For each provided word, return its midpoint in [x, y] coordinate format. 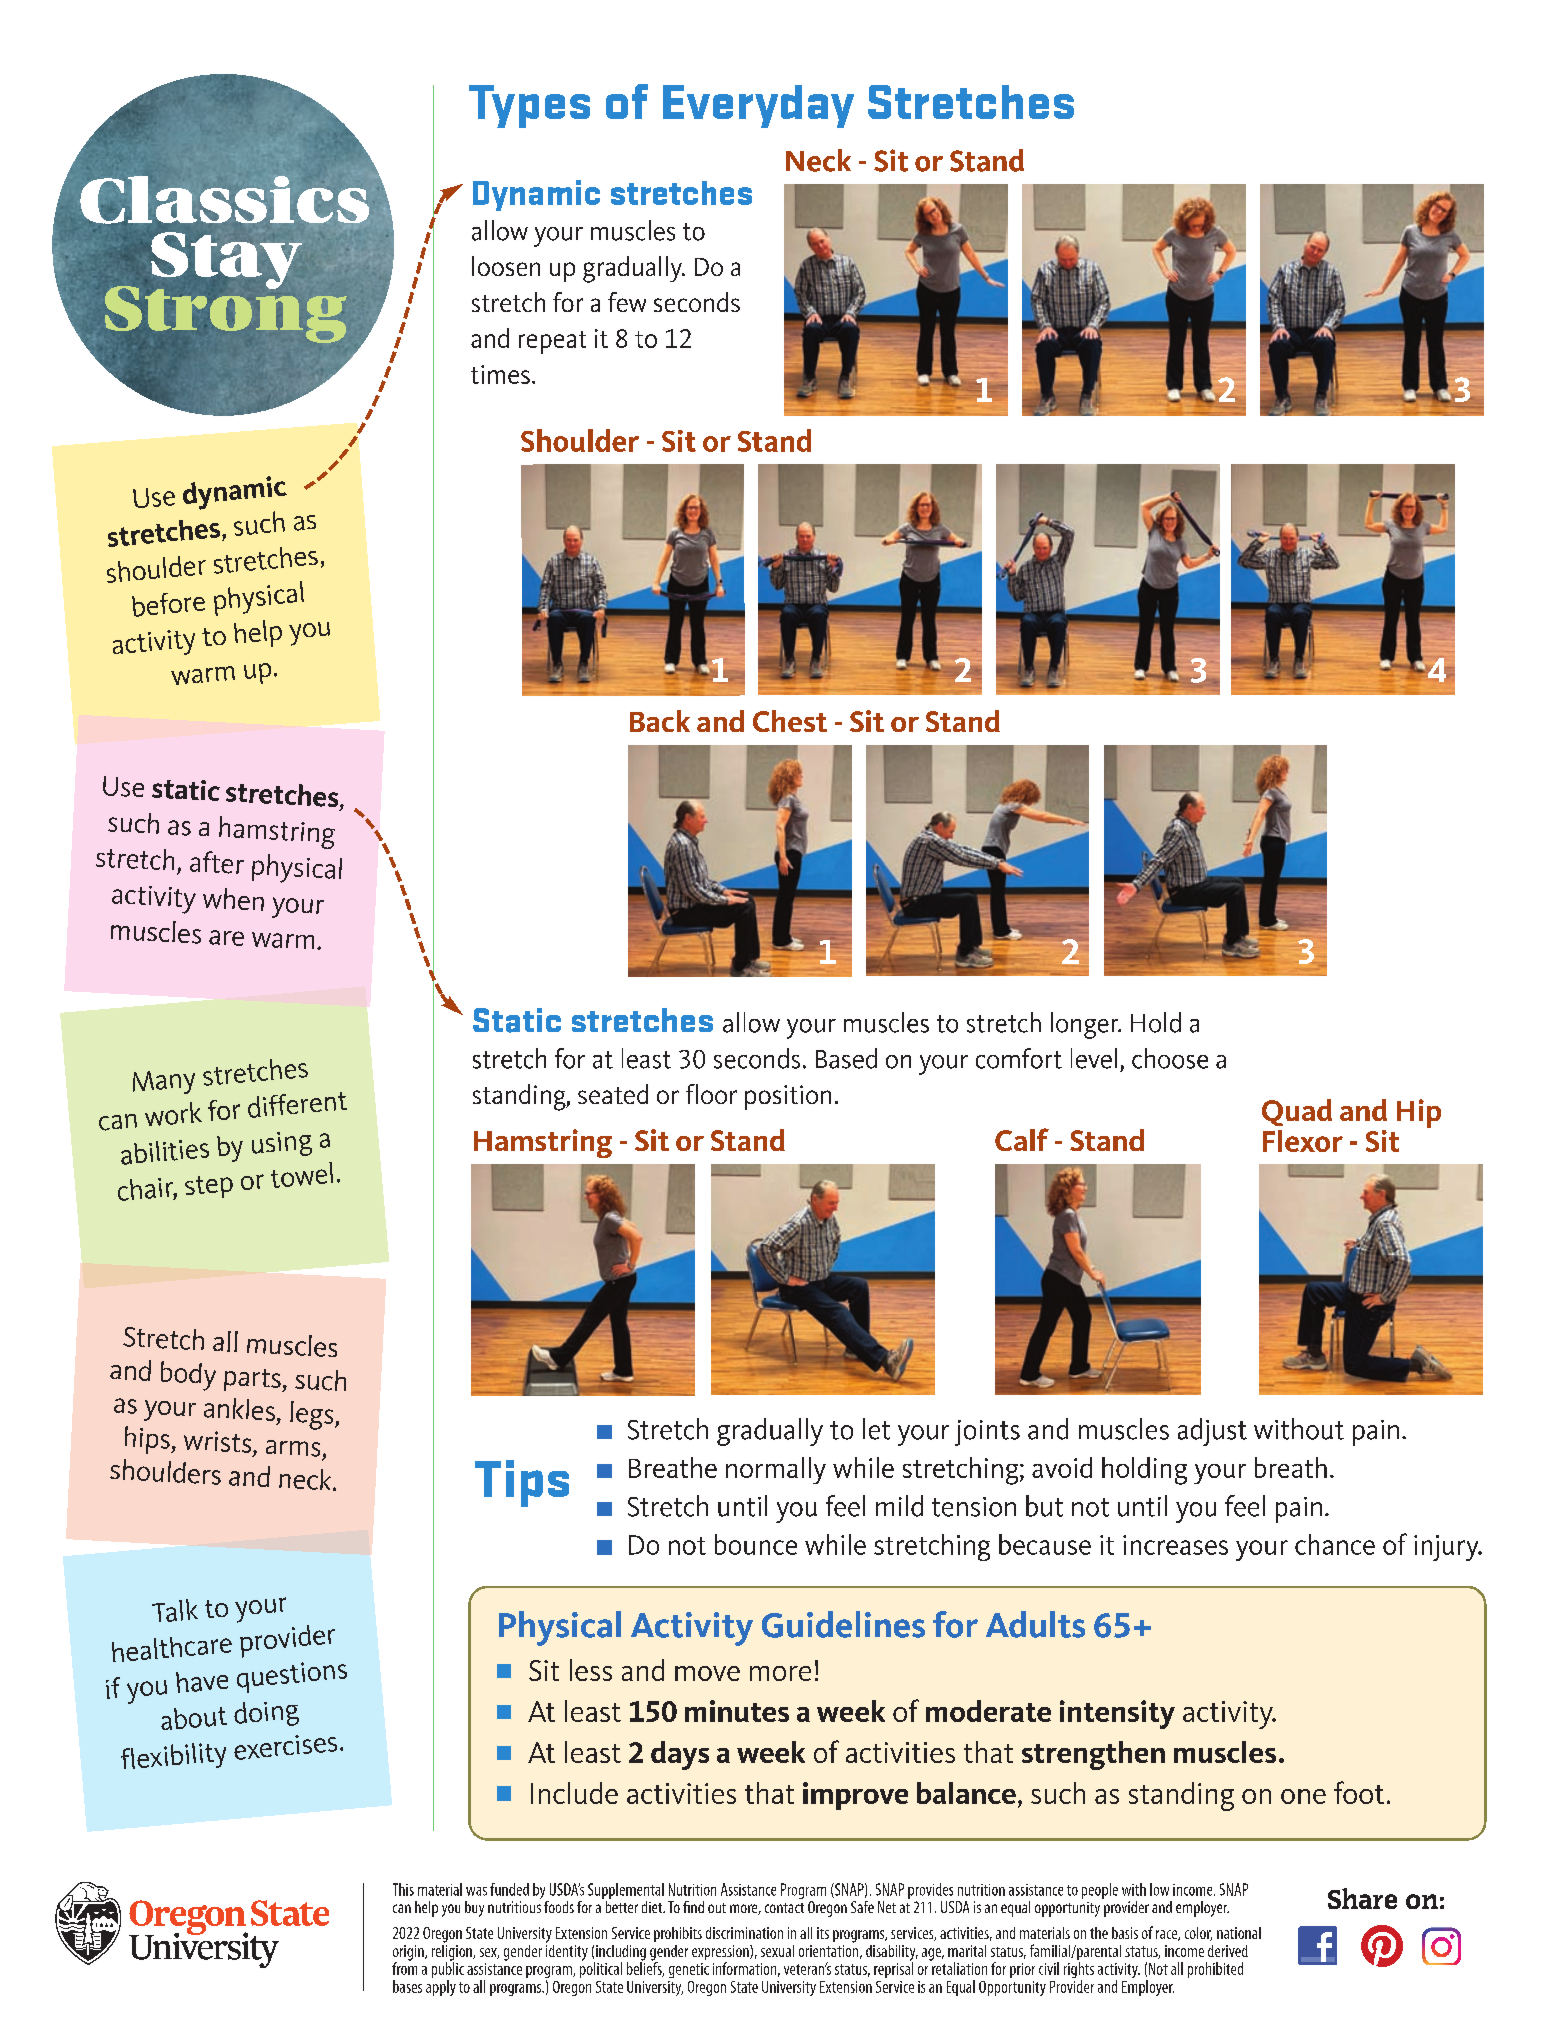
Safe [862, 1907]
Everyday [758, 106]
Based [846, 1058]
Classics [224, 200]
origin [409, 1954]
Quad [1297, 1112]
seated [613, 1094]
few [627, 302]
